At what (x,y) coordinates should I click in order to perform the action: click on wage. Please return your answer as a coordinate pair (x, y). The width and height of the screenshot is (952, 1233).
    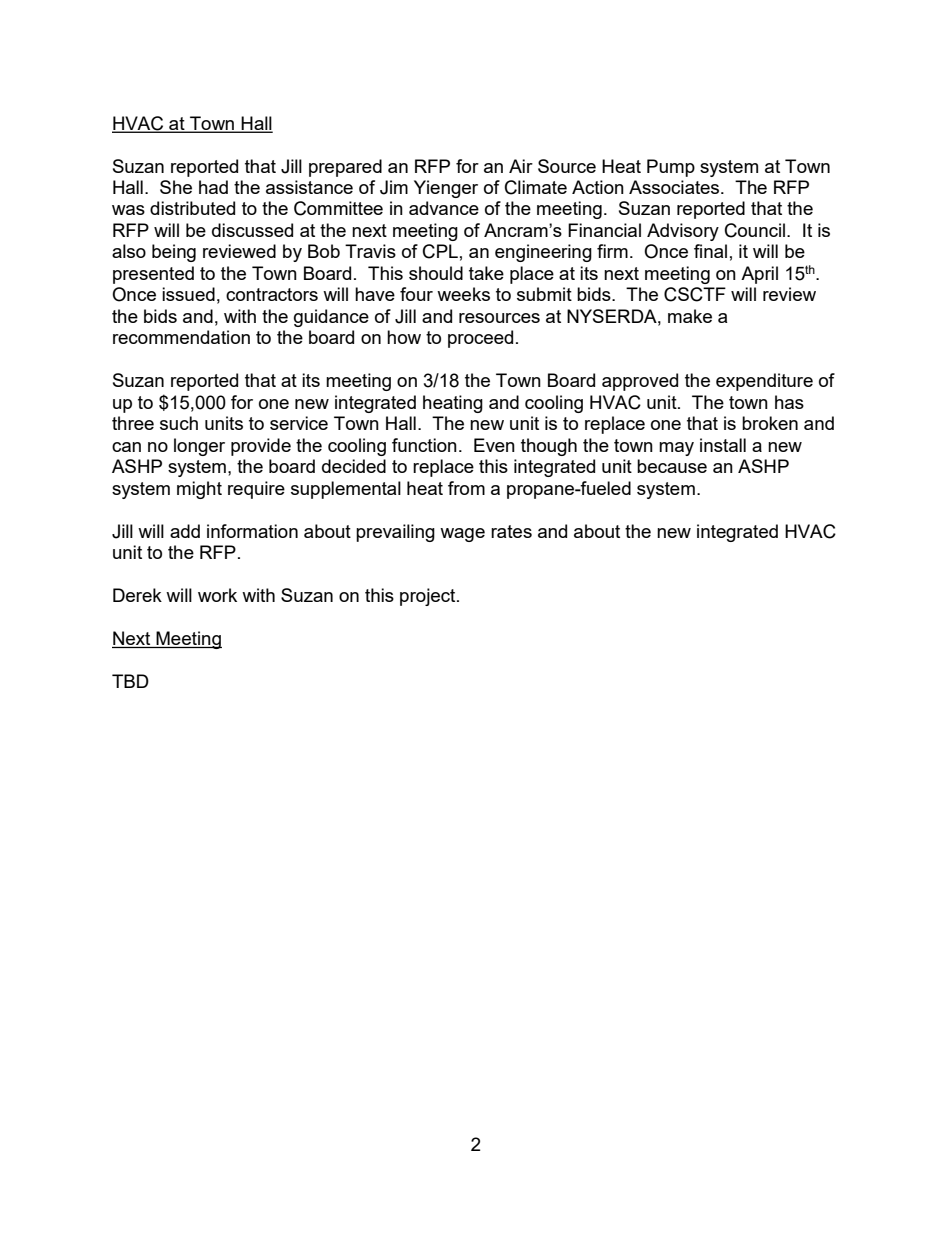
    Looking at the image, I should click on (462, 535).
